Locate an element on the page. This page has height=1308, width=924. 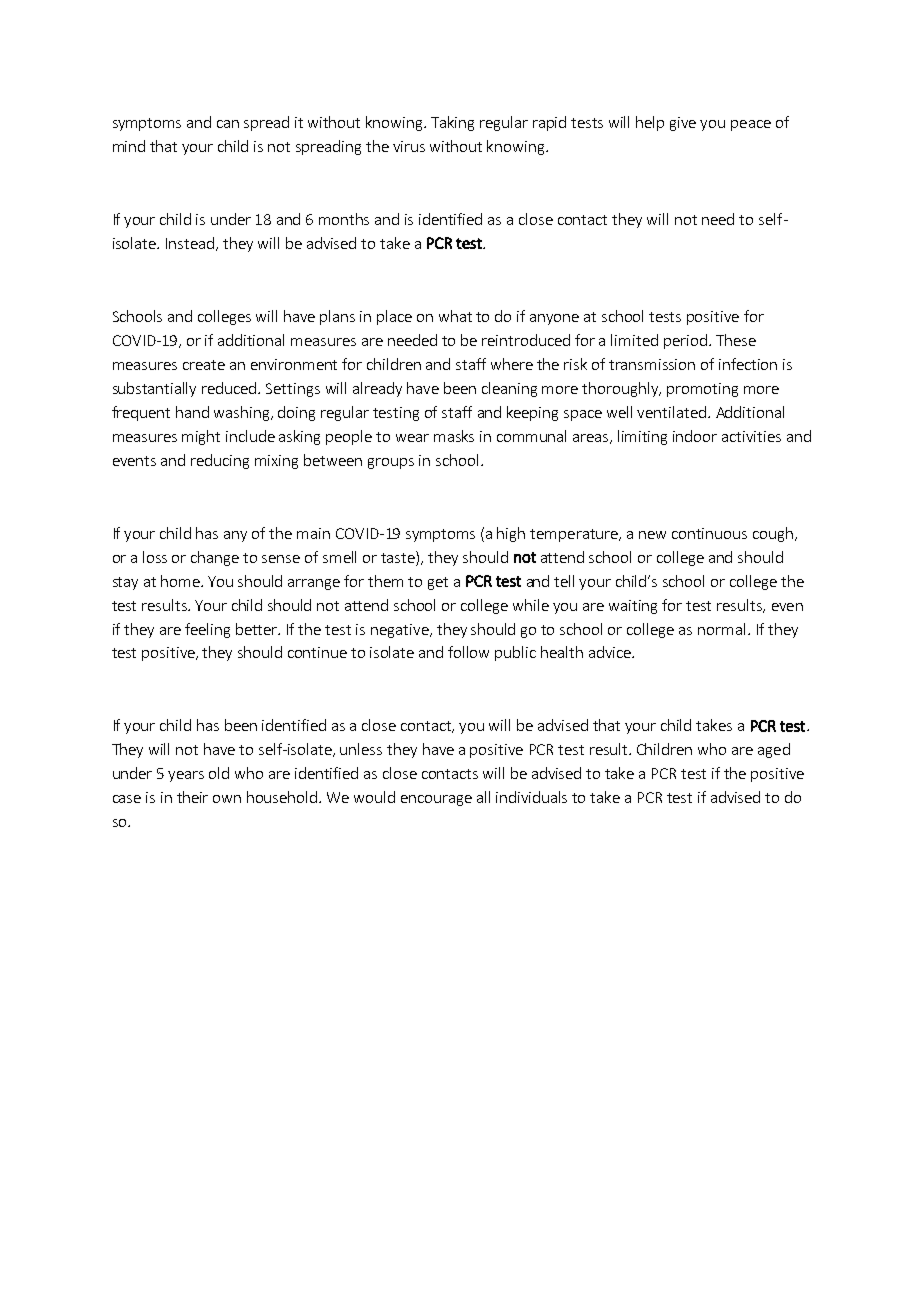
can is located at coordinates (228, 124).
